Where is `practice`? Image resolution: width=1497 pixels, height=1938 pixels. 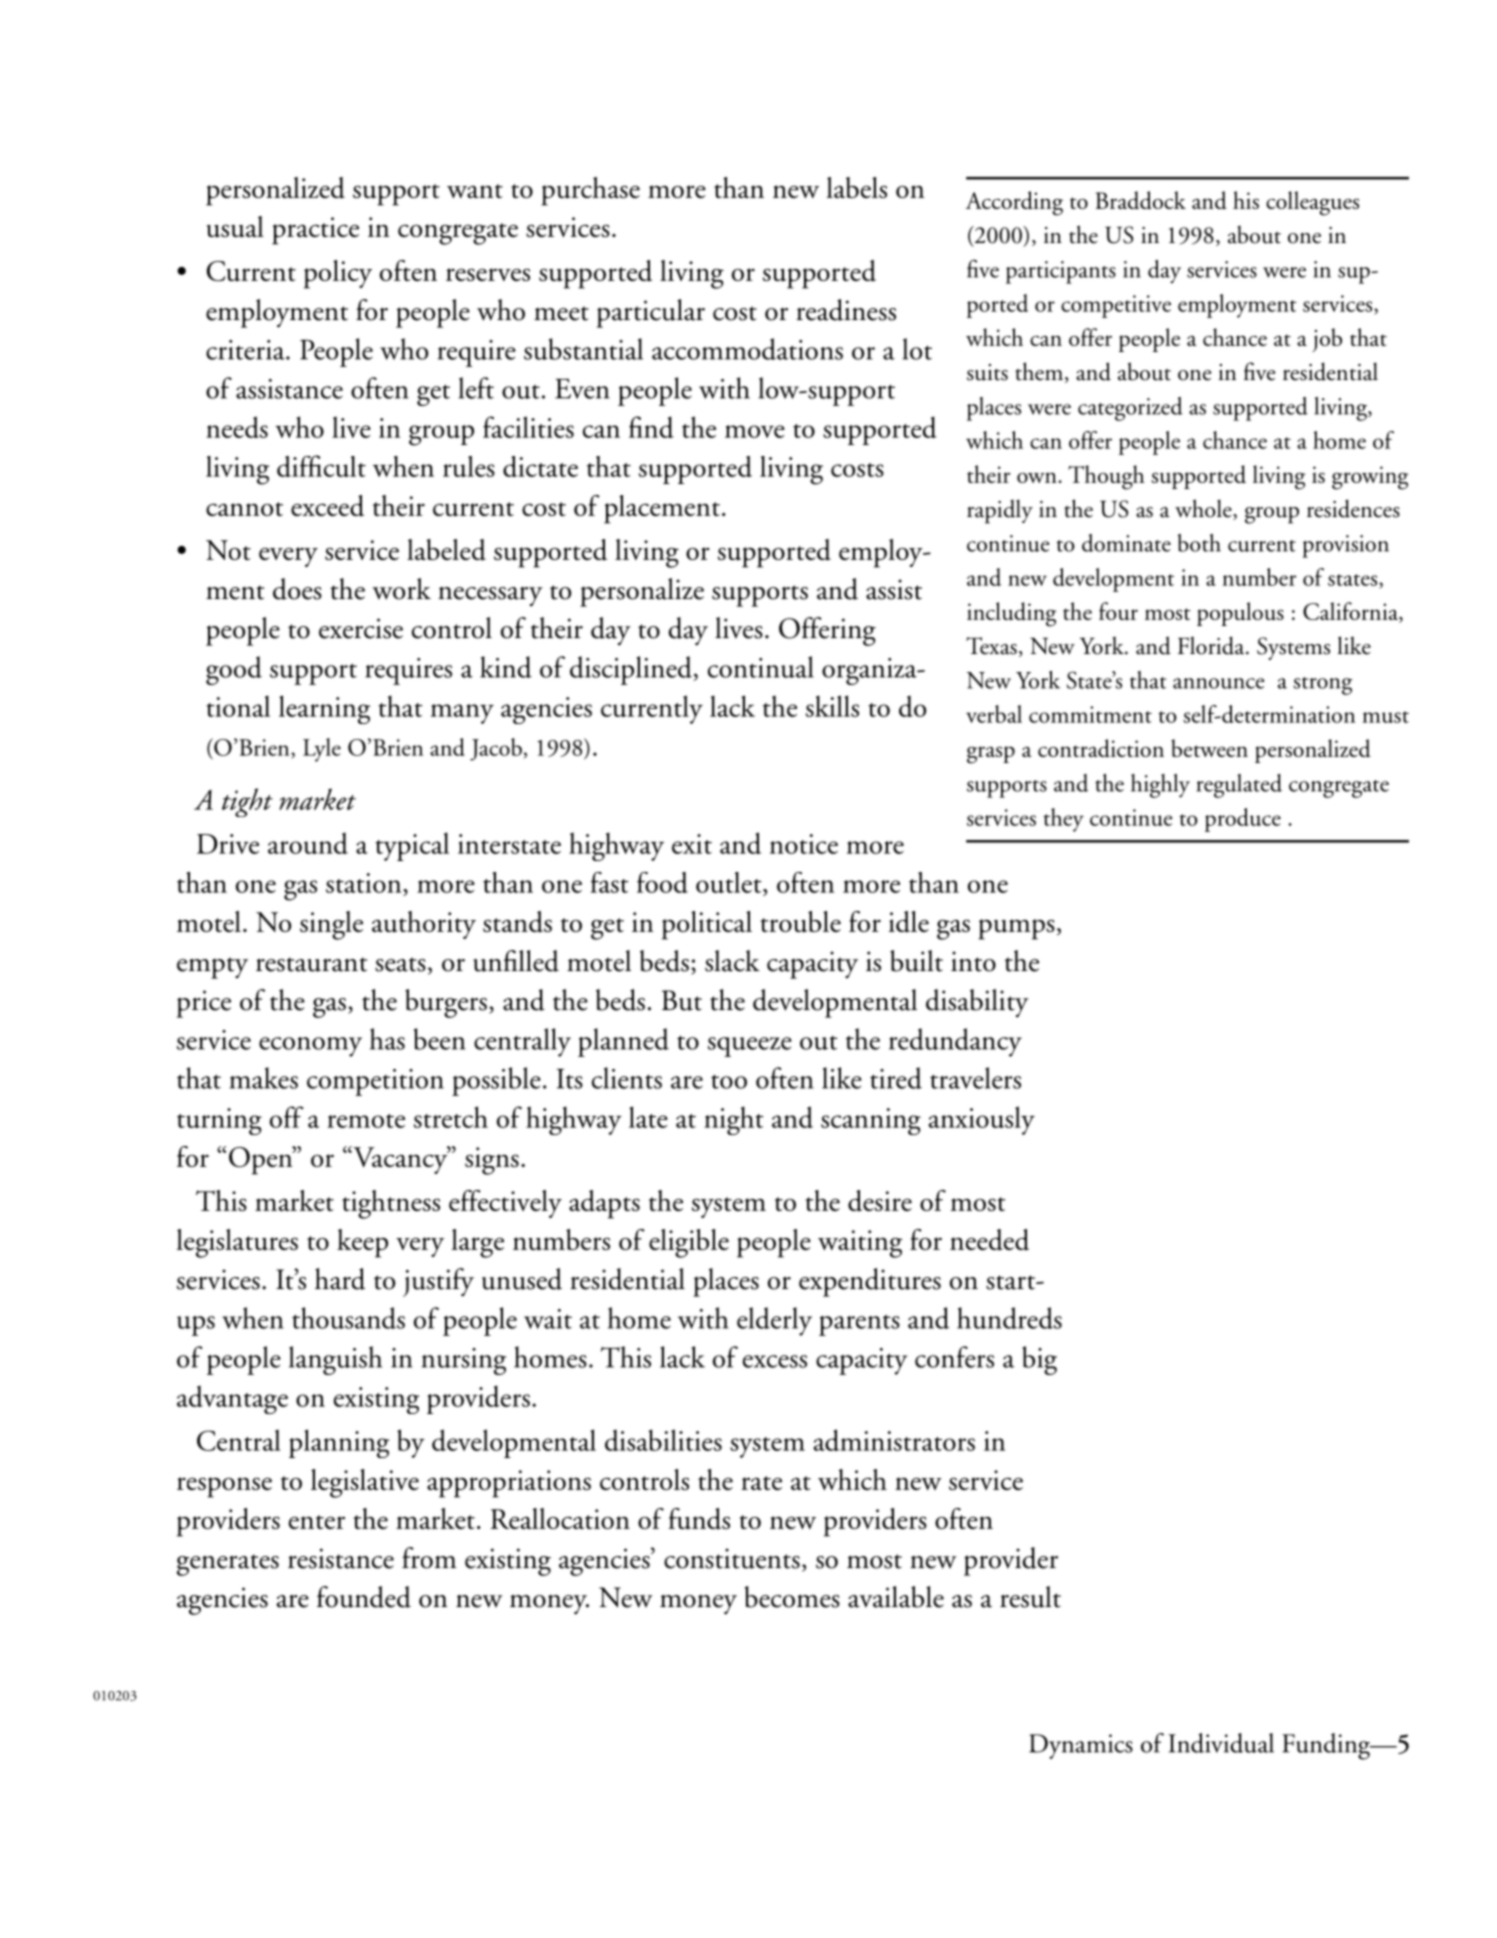
practice is located at coordinates (315, 231).
